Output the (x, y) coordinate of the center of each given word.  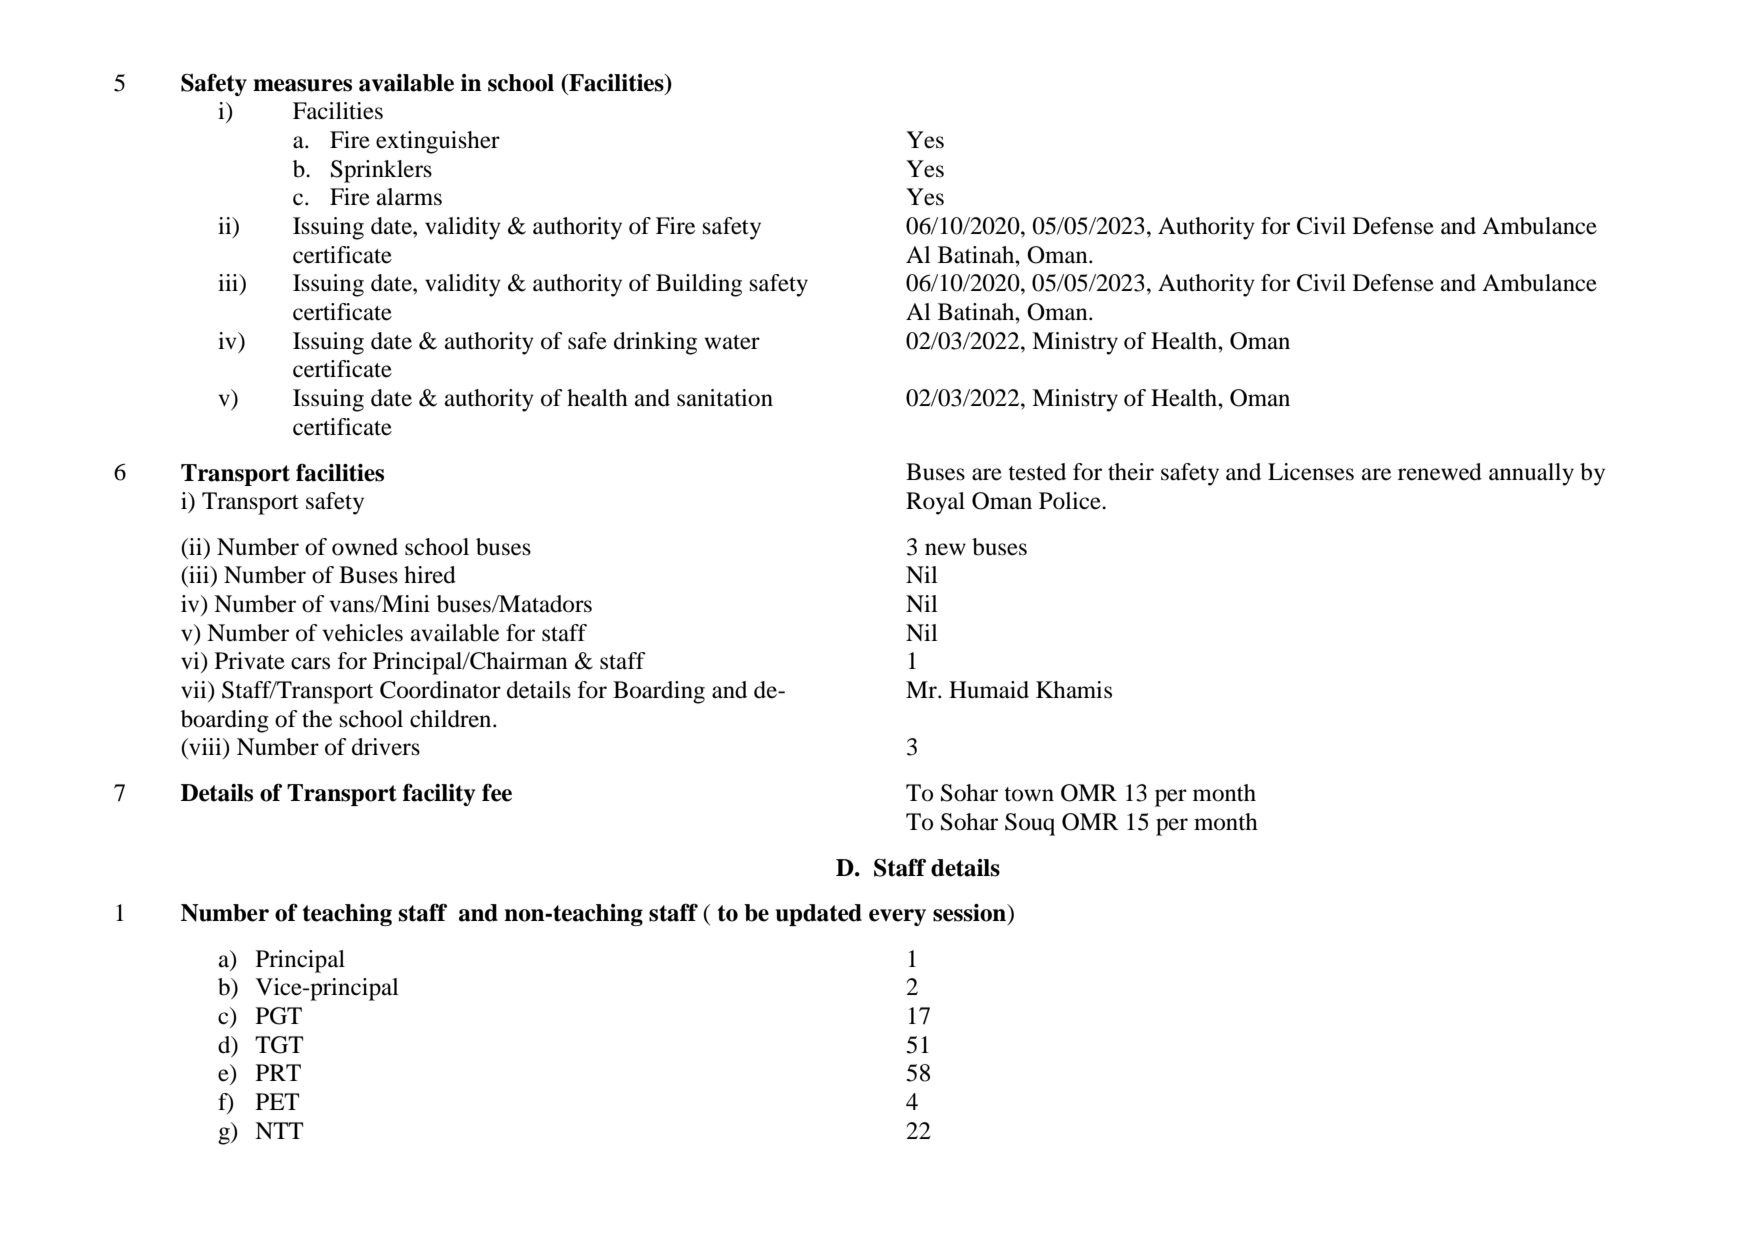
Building (699, 285)
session (970, 913)
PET (277, 1101)
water (732, 342)
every (897, 917)
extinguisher (438, 142)
